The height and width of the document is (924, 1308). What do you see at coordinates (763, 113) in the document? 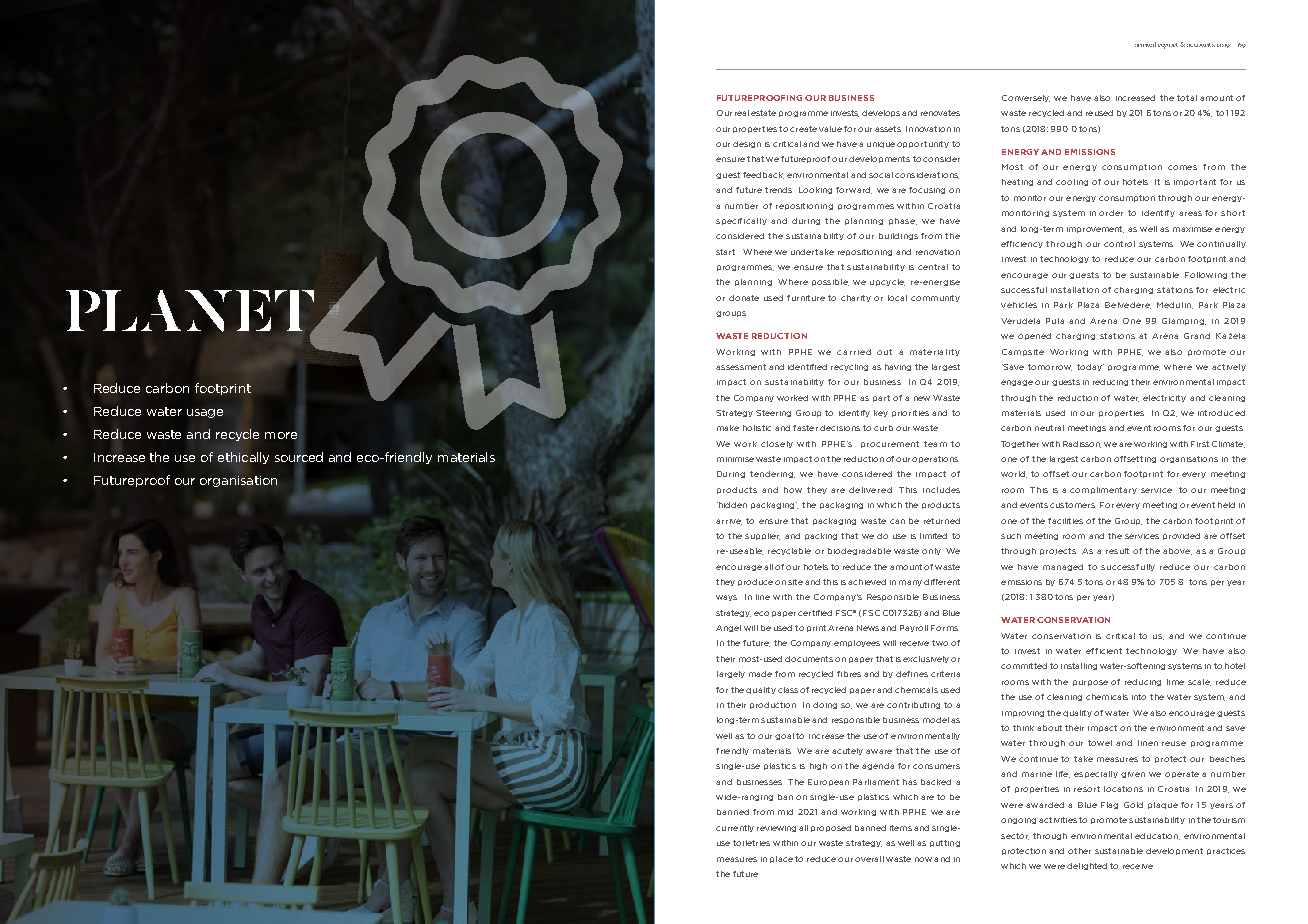
I see `estate` at bounding box center [763, 113].
